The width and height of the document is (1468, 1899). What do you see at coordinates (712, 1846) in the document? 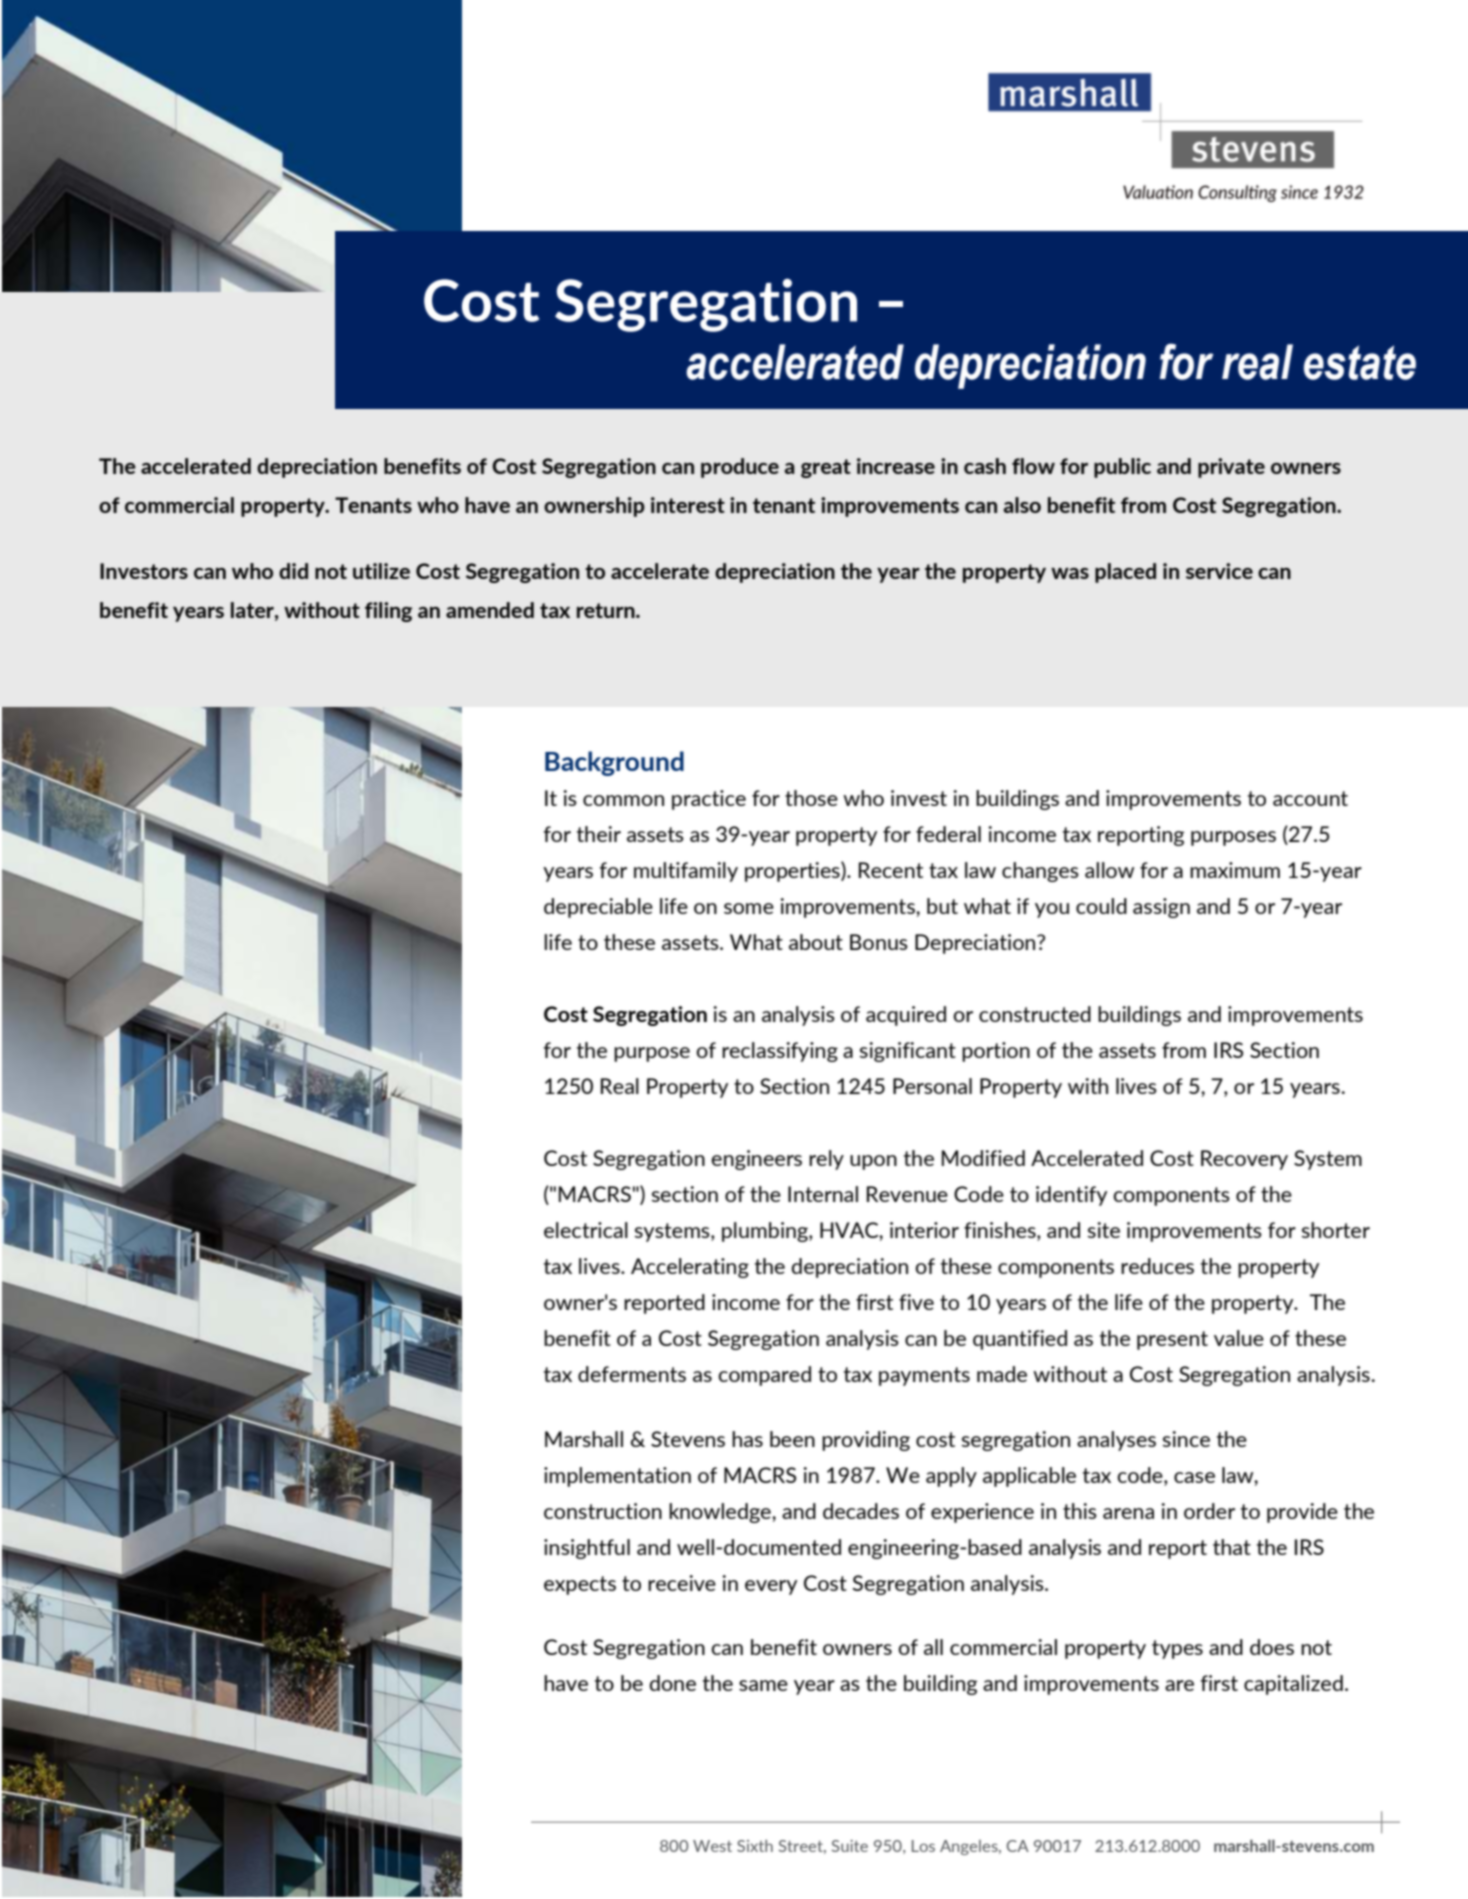
I see `West` at bounding box center [712, 1846].
